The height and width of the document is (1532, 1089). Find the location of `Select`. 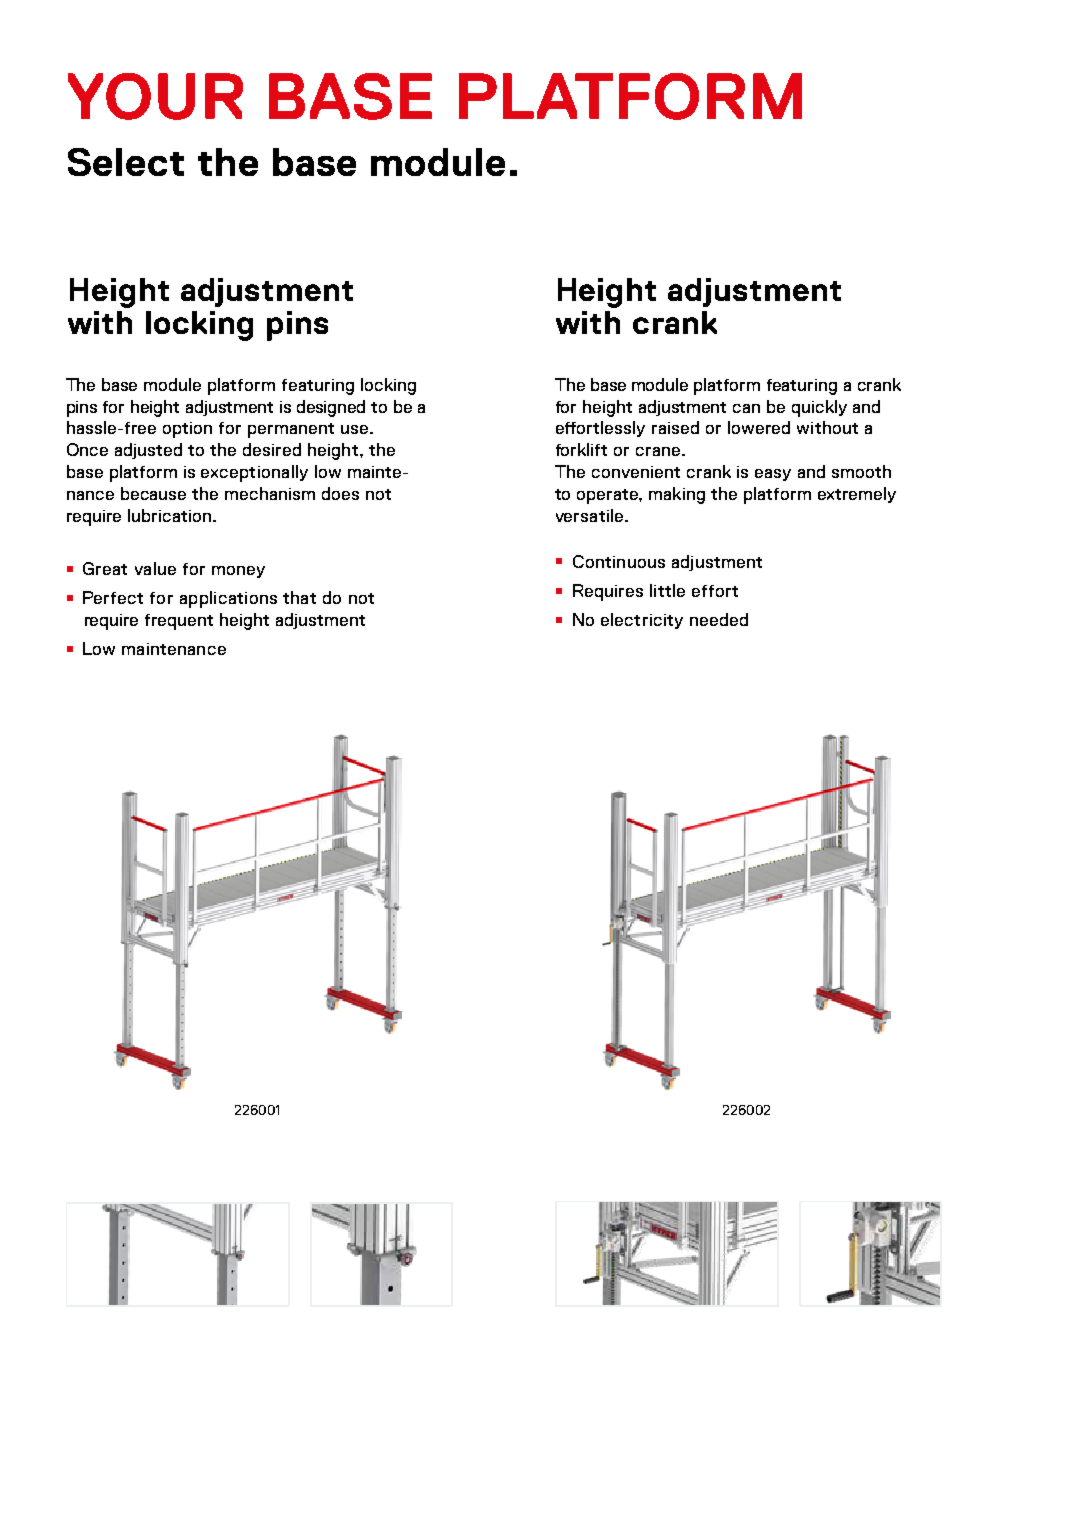

Select is located at coordinates (126, 162).
